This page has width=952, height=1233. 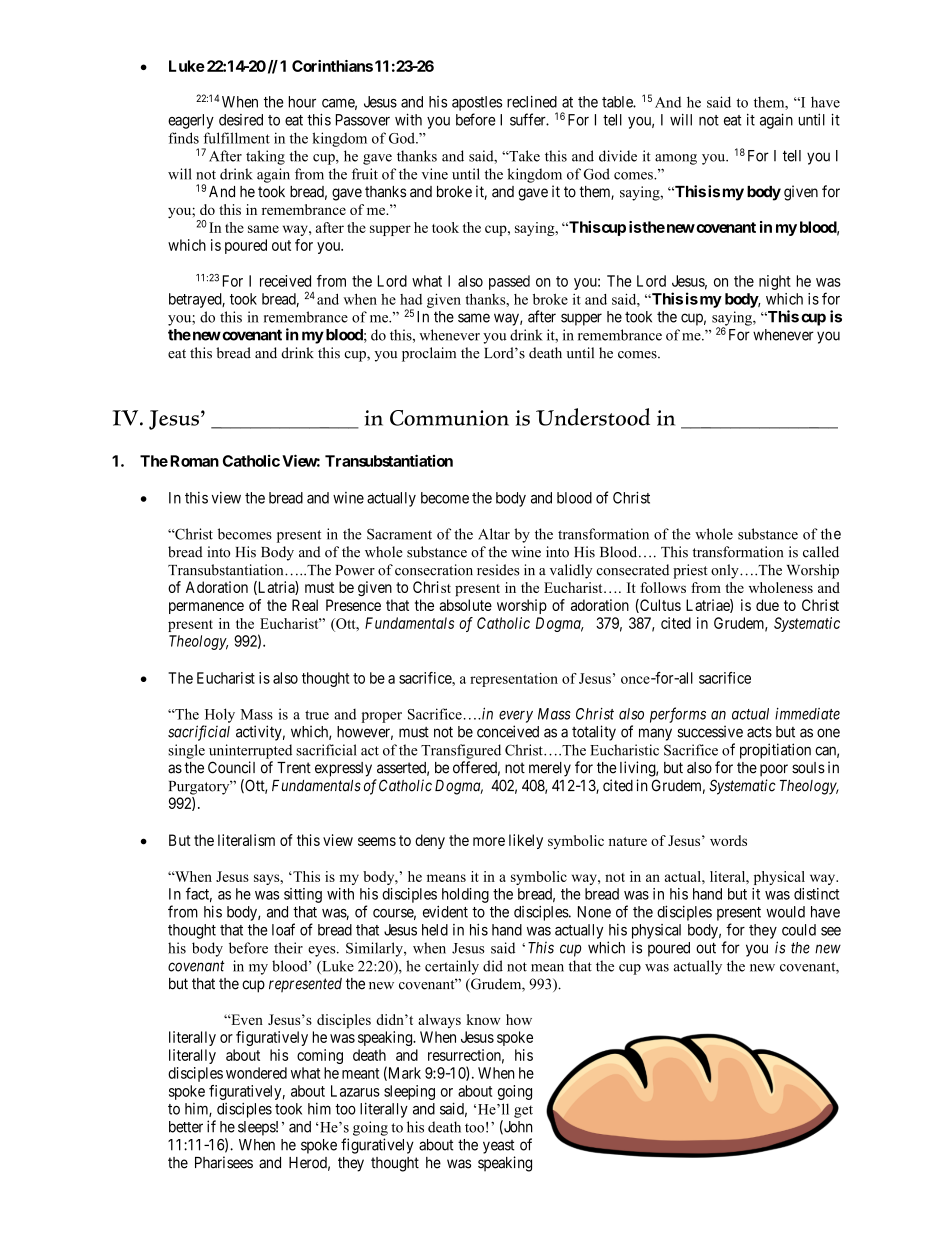 What do you see at coordinates (465, 605) in the page?
I see `absolute` at bounding box center [465, 605].
